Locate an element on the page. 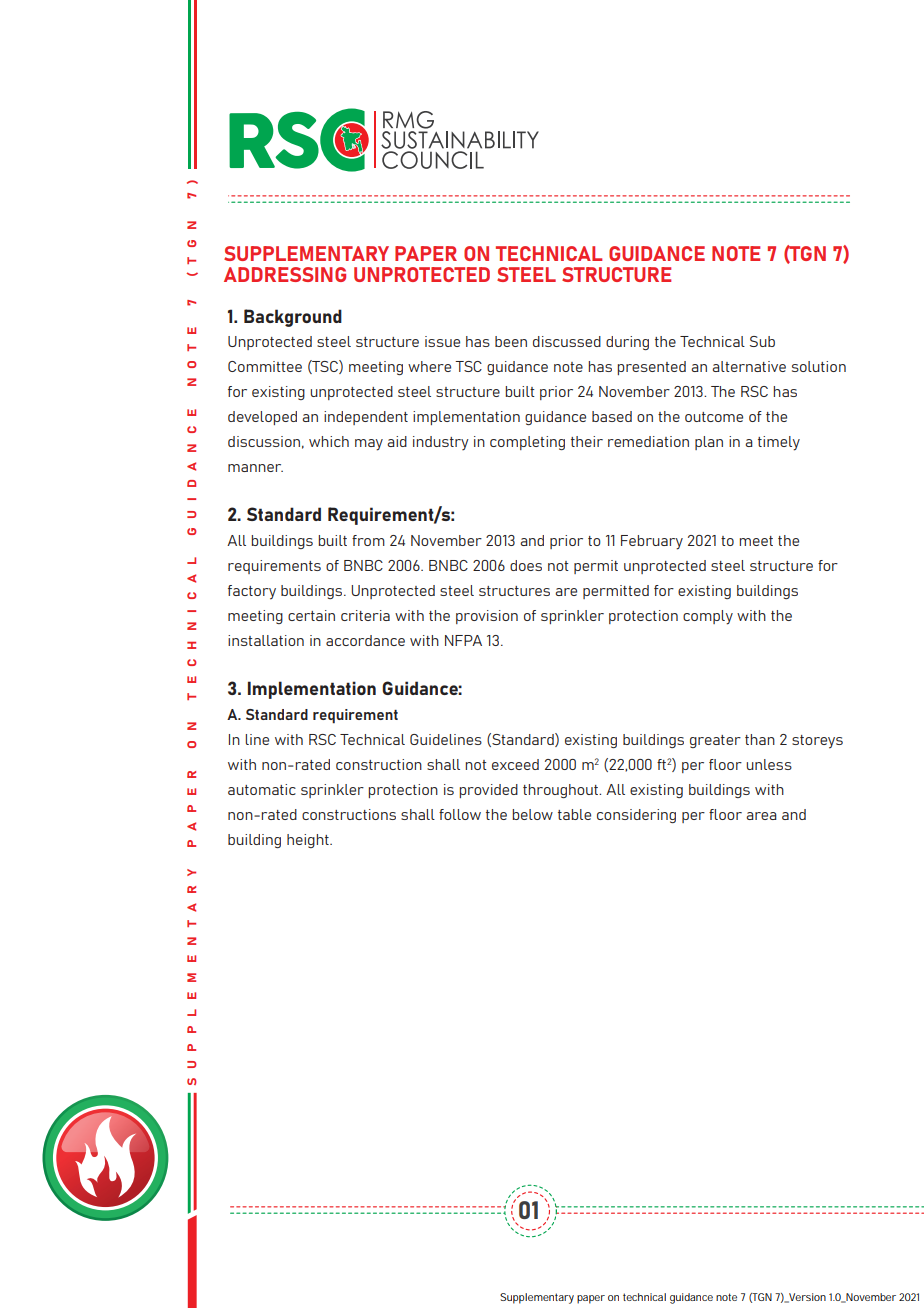 The image size is (924, 1308). from is located at coordinates (368, 540).
